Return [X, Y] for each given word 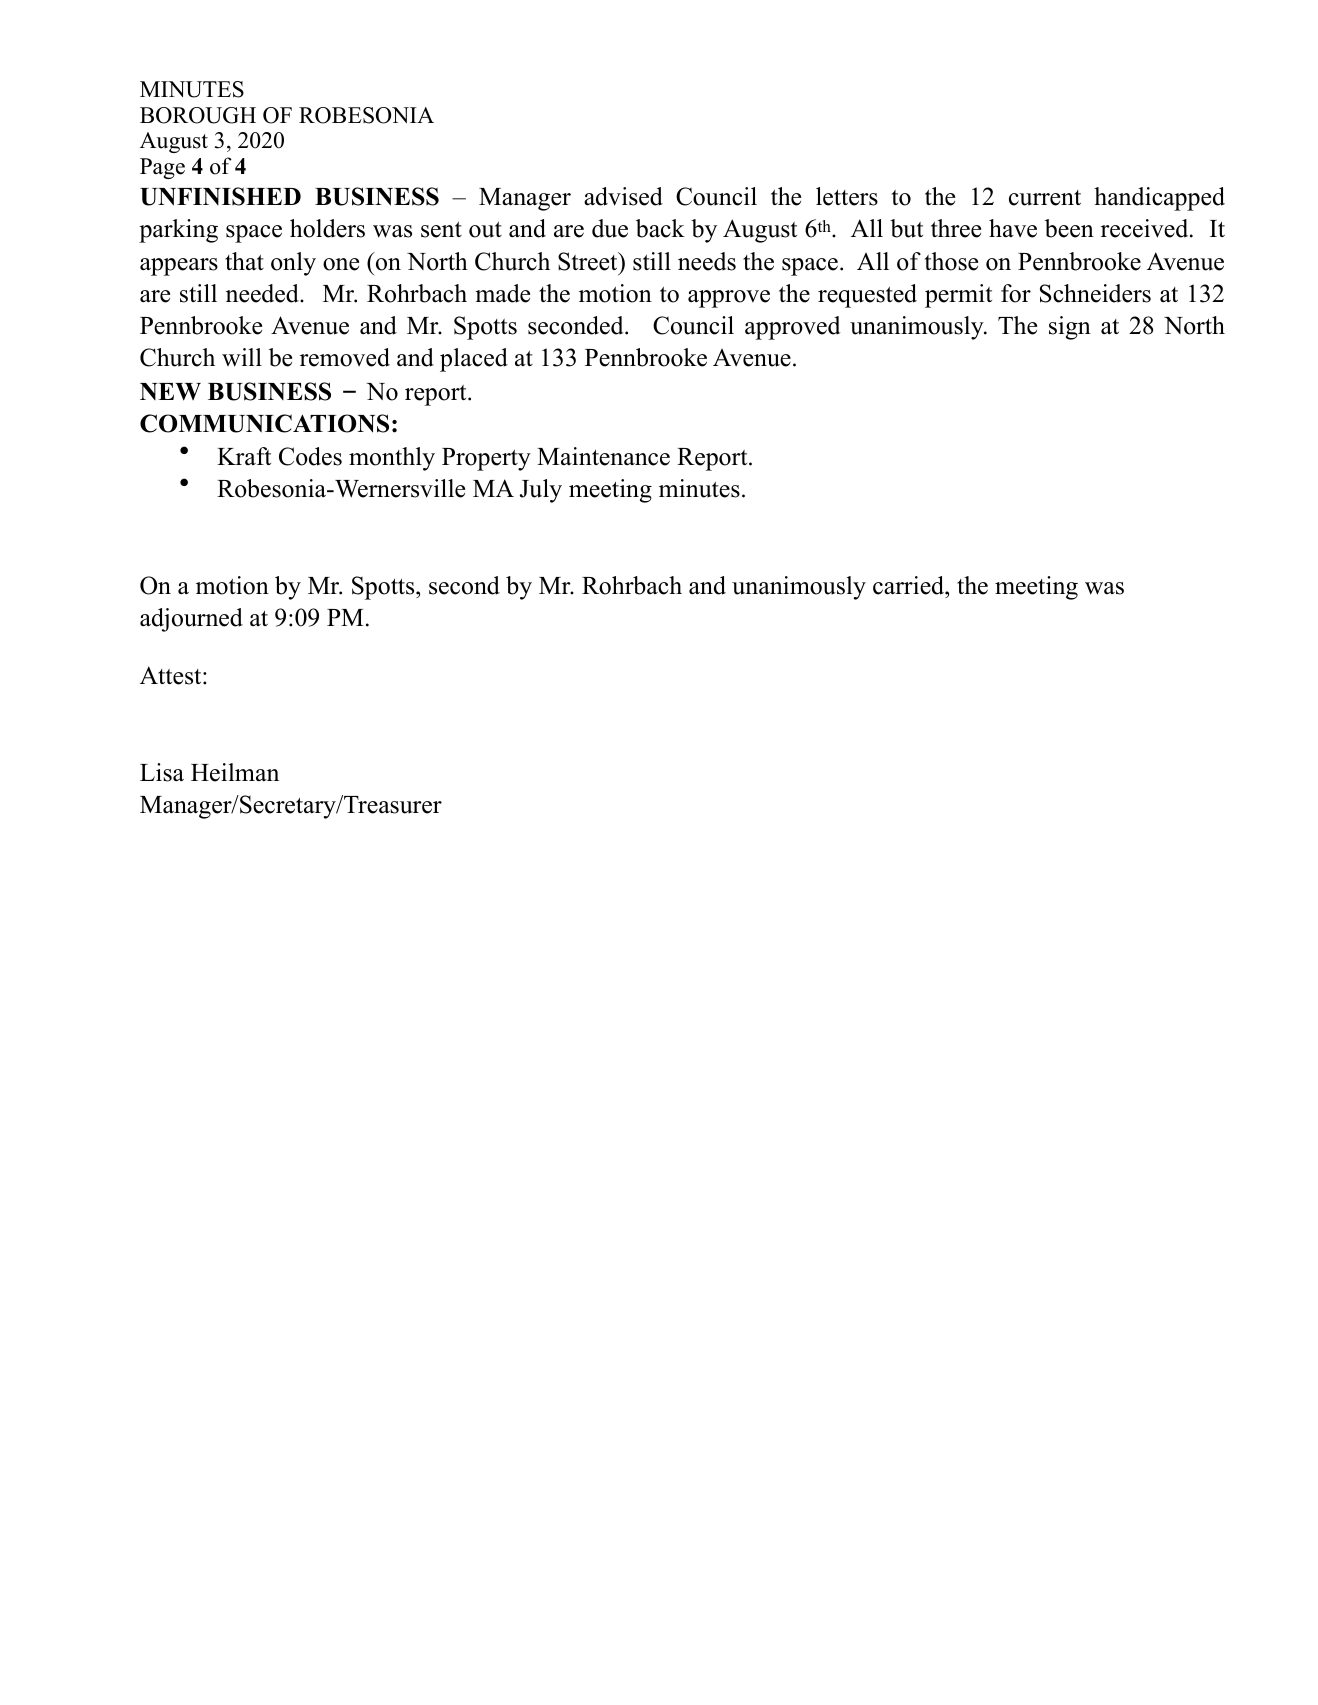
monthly [392, 459]
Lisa [162, 772]
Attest [172, 675]
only [293, 264]
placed [474, 360]
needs [707, 261]
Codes [310, 456]
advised [623, 196]
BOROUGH [198, 115]
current [1045, 198]
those [951, 261]
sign [1070, 328]
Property [486, 459]
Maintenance [603, 456]
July [541, 491]
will [242, 357]
